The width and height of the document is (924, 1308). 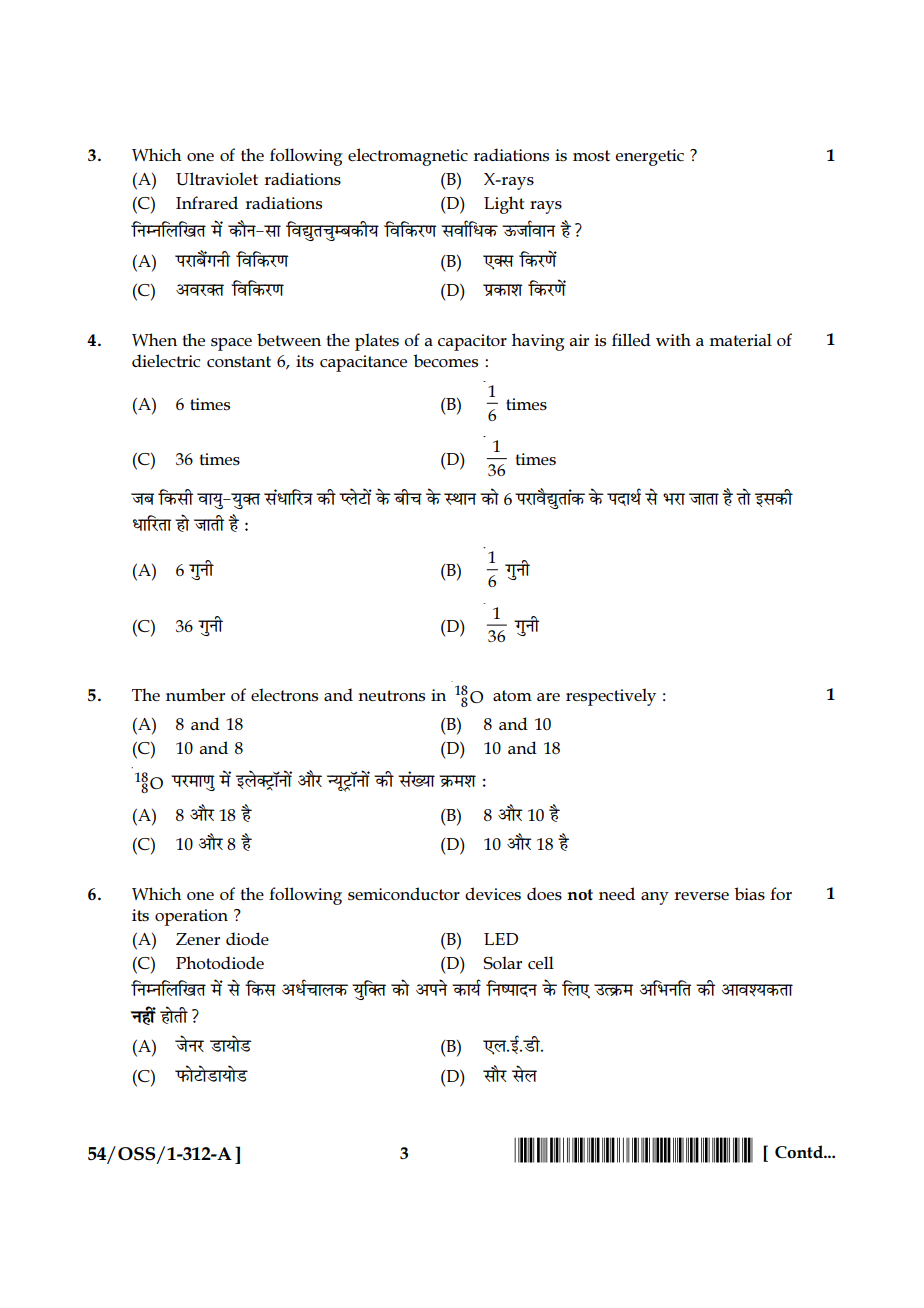 What do you see at coordinates (649, 157) in the document?
I see `energetic` at bounding box center [649, 157].
